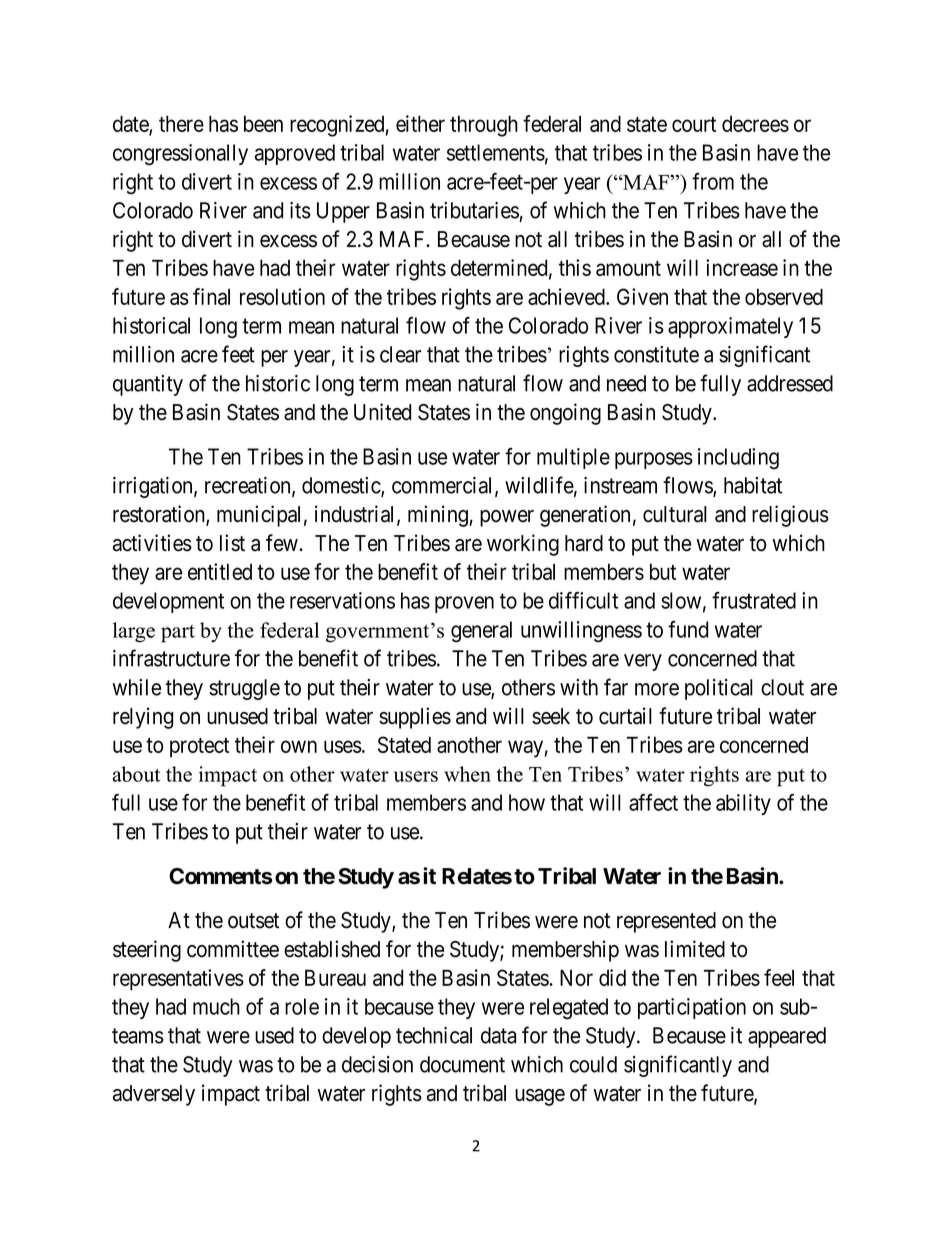  Describe the element at coordinates (464, 604) in the screenshot. I see `proven` at that location.
